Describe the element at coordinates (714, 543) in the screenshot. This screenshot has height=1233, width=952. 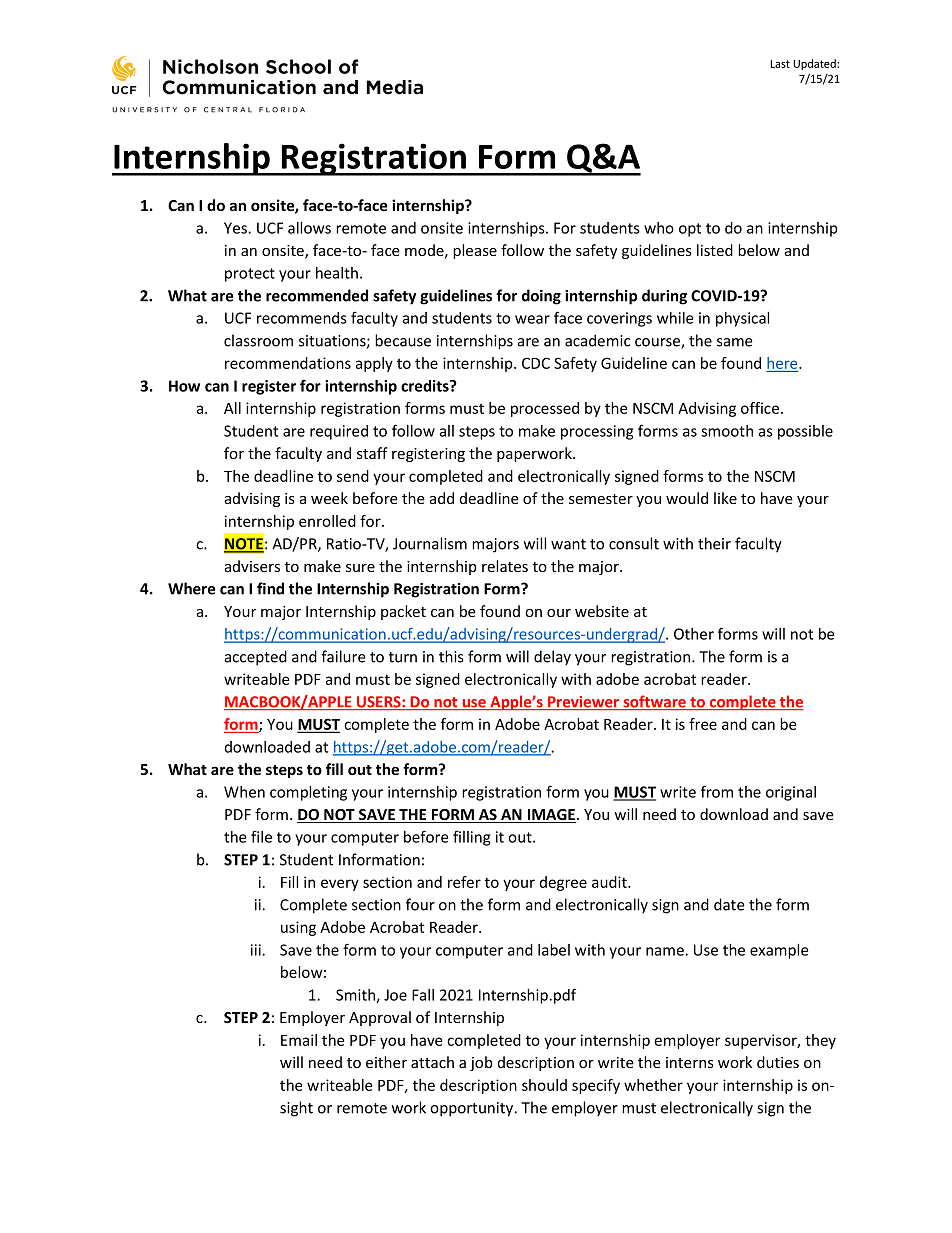
I see `their` at that location.
